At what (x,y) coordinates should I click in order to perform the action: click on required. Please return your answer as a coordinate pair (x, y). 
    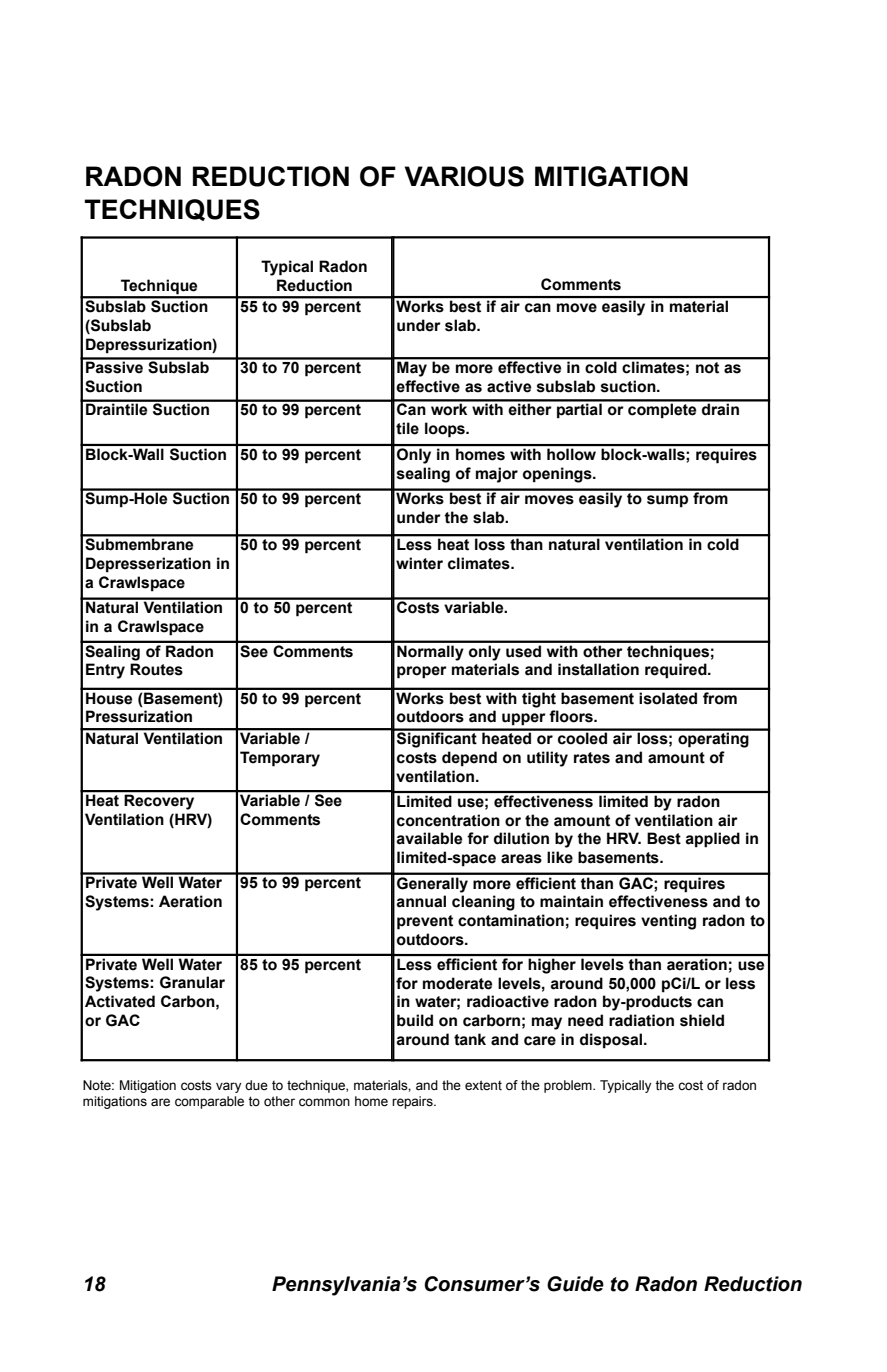
    Looking at the image, I should click on (677, 671).
